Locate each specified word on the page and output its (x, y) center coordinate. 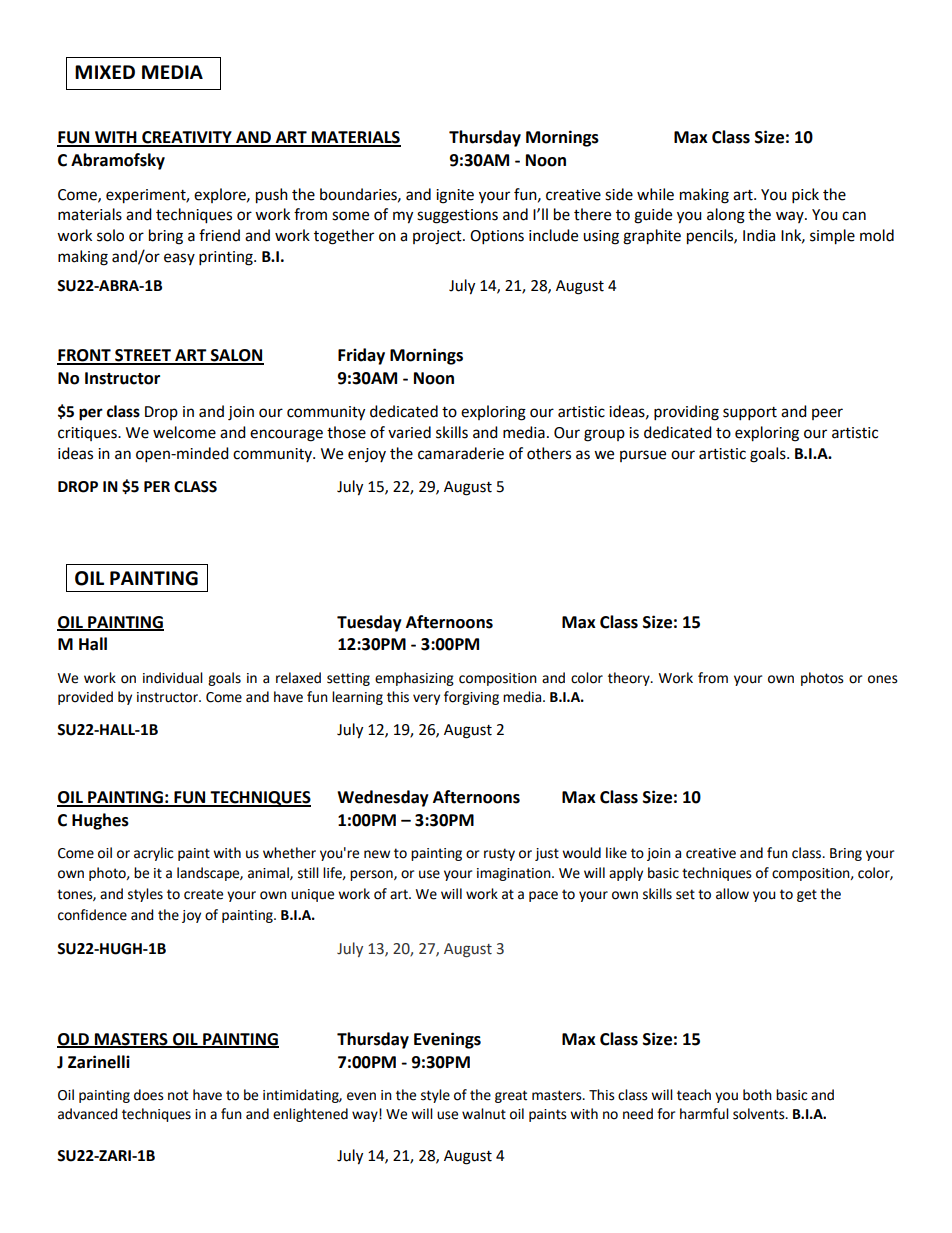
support (750, 414)
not (178, 1095)
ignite (455, 196)
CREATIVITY (187, 138)
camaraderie (461, 453)
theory (630, 679)
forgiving (471, 698)
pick (805, 196)
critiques (88, 434)
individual (173, 678)
